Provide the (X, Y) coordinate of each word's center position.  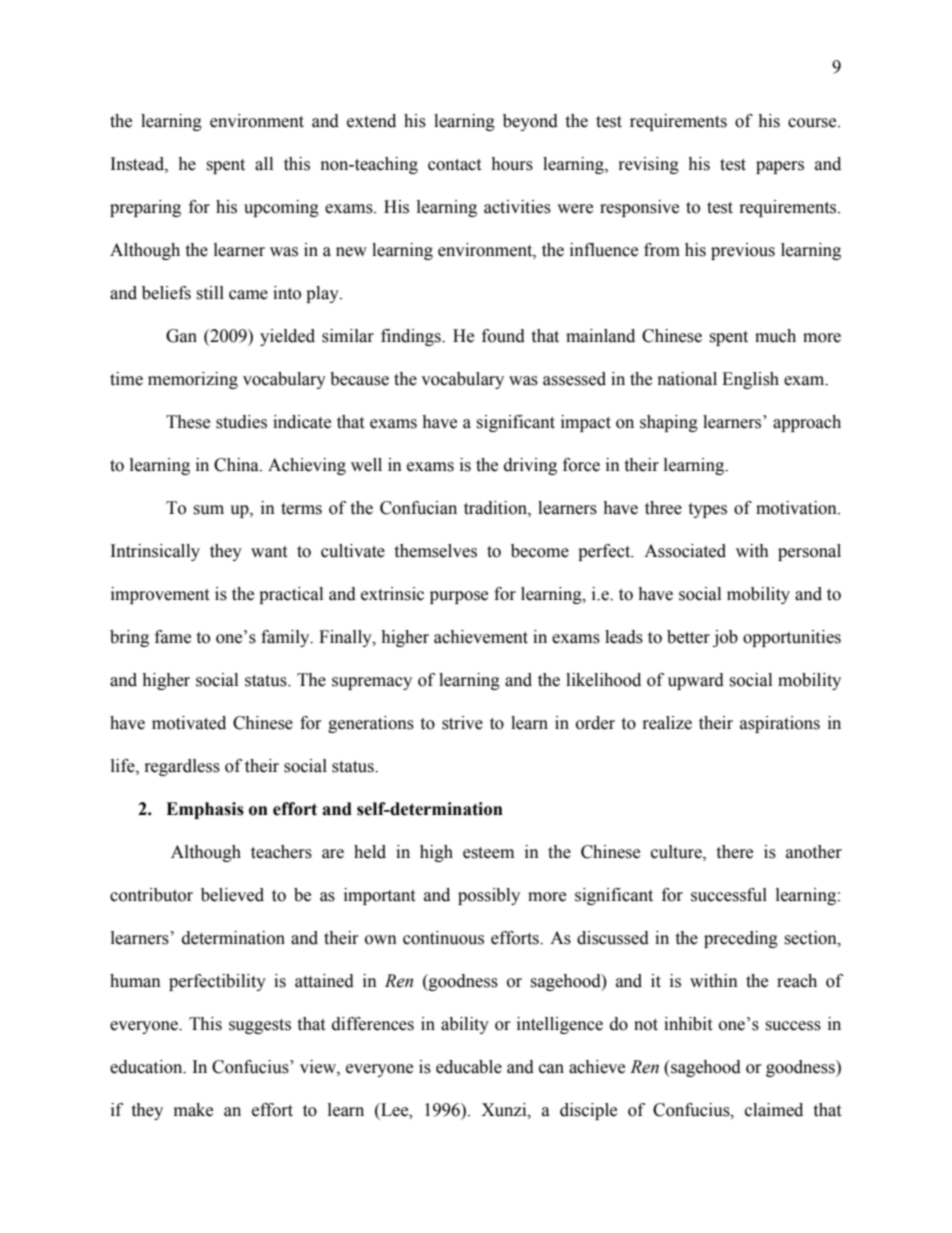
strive (462, 723)
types (707, 510)
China (237, 465)
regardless (182, 767)
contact (454, 165)
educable (469, 1067)
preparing (145, 208)
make (193, 1110)
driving (530, 466)
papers (780, 167)
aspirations (780, 724)
